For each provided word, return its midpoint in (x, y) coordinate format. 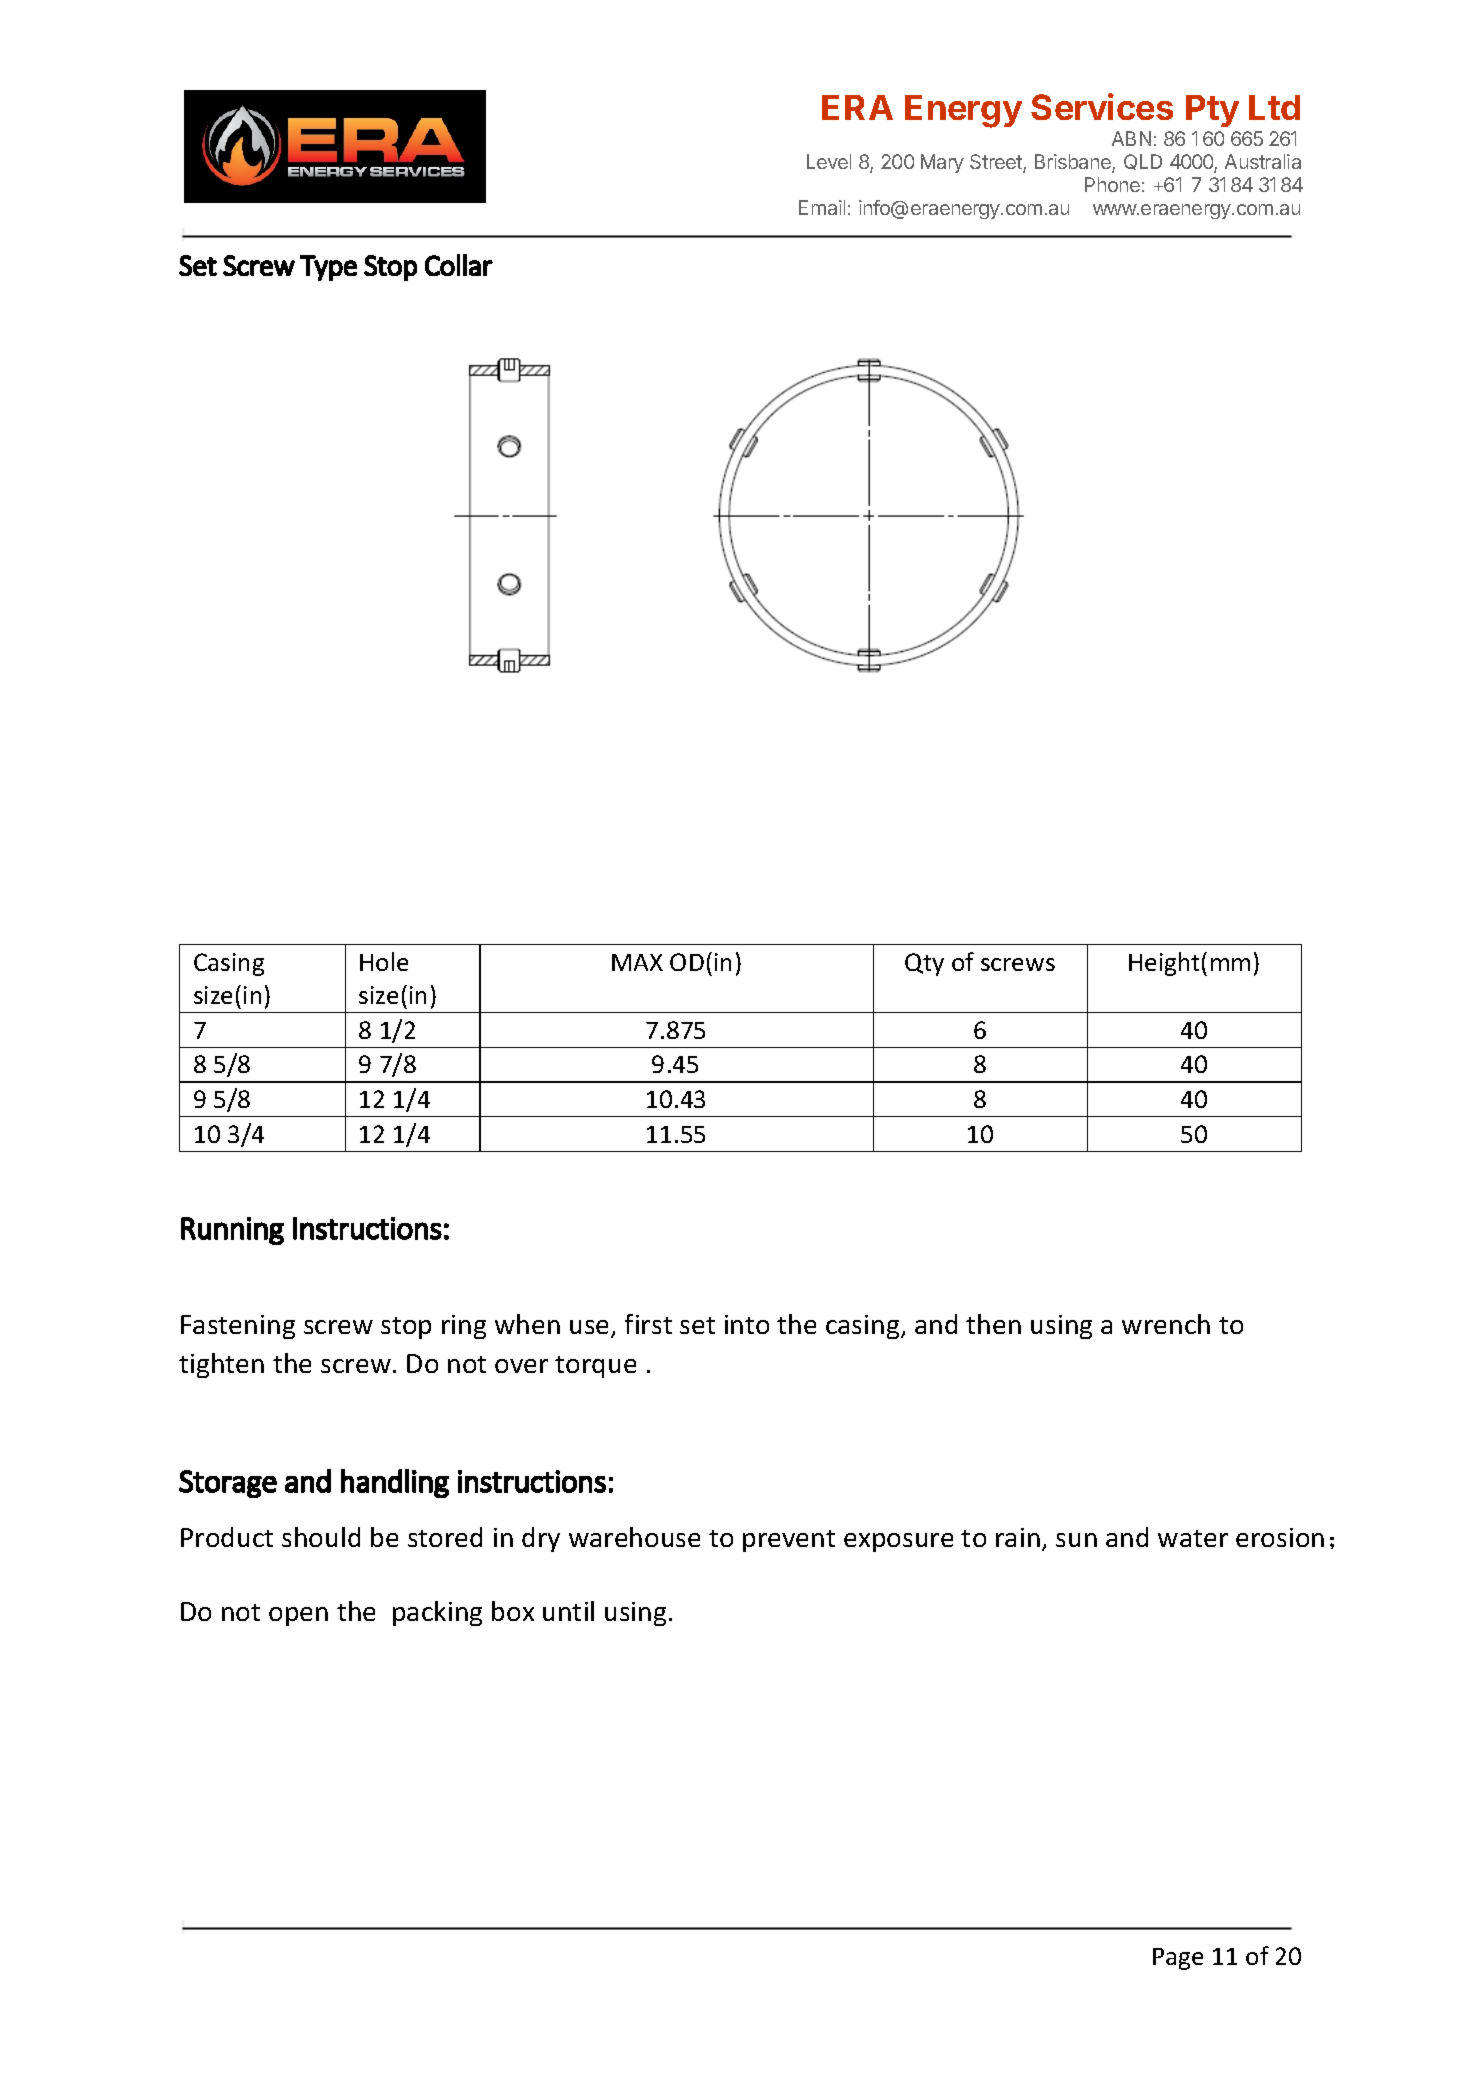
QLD (1143, 162)
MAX (637, 962)
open (298, 1616)
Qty (924, 964)
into (747, 1324)
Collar (459, 265)
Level (829, 161)
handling (395, 1483)
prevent (789, 1541)
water (1193, 1538)
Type (328, 268)
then (993, 1324)
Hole (384, 961)
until (568, 1611)
